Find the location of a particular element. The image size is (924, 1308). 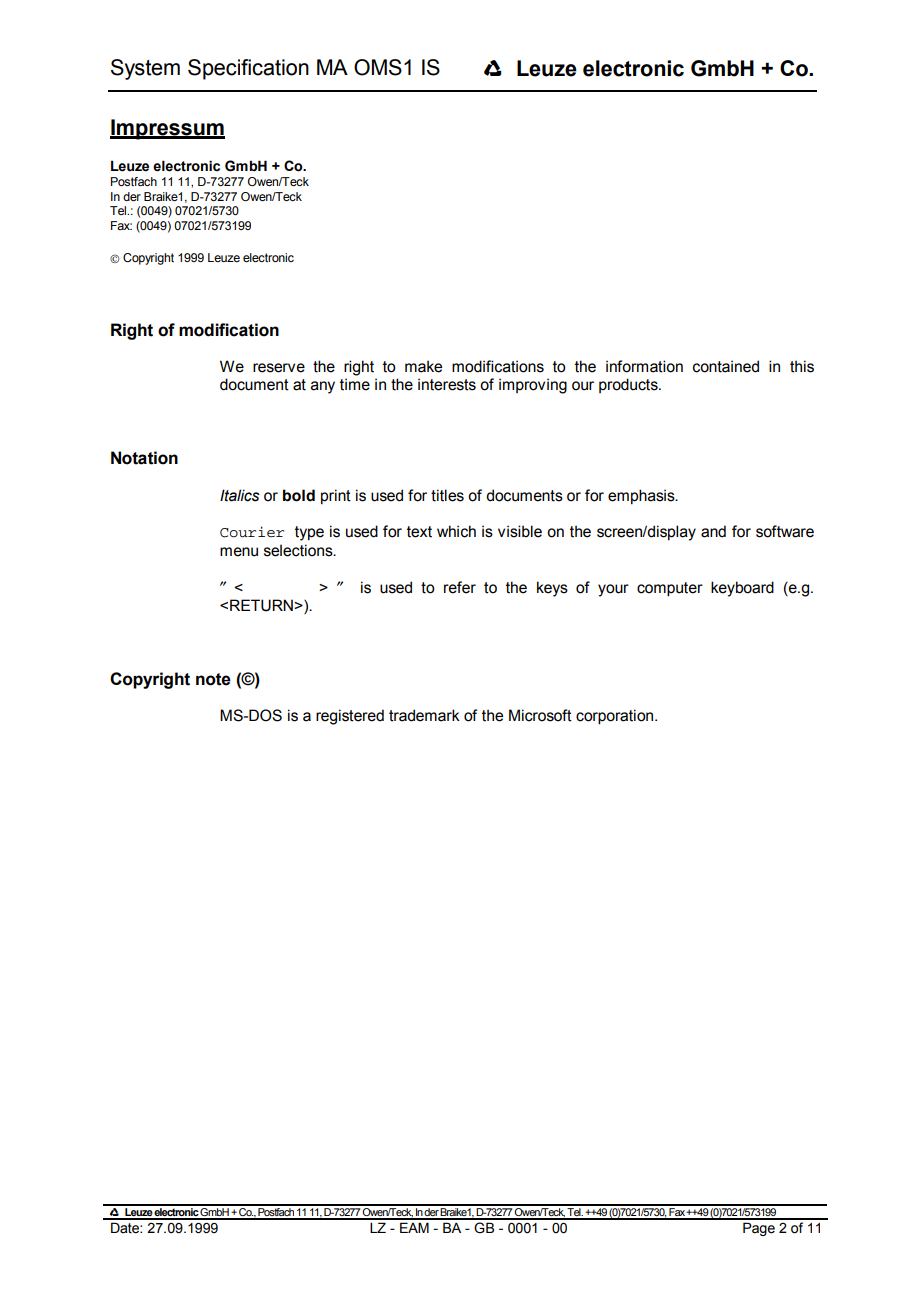

note is located at coordinates (213, 679).
